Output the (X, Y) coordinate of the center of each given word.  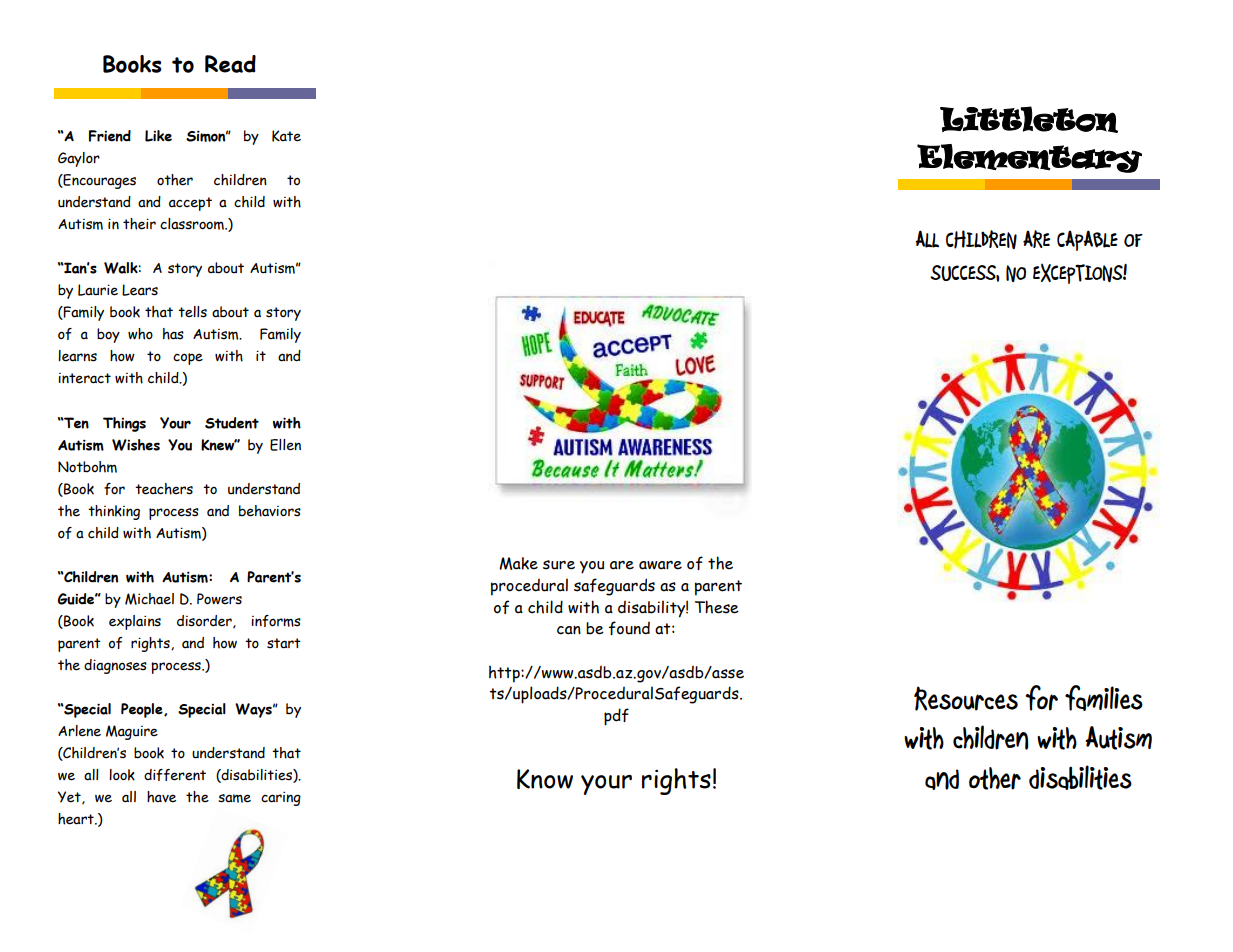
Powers (219, 599)
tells (192, 312)
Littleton (1029, 119)
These (717, 607)
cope (188, 359)
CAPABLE (1087, 240)
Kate (286, 136)
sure (559, 565)
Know (545, 779)
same (234, 798)
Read (230, 64)
